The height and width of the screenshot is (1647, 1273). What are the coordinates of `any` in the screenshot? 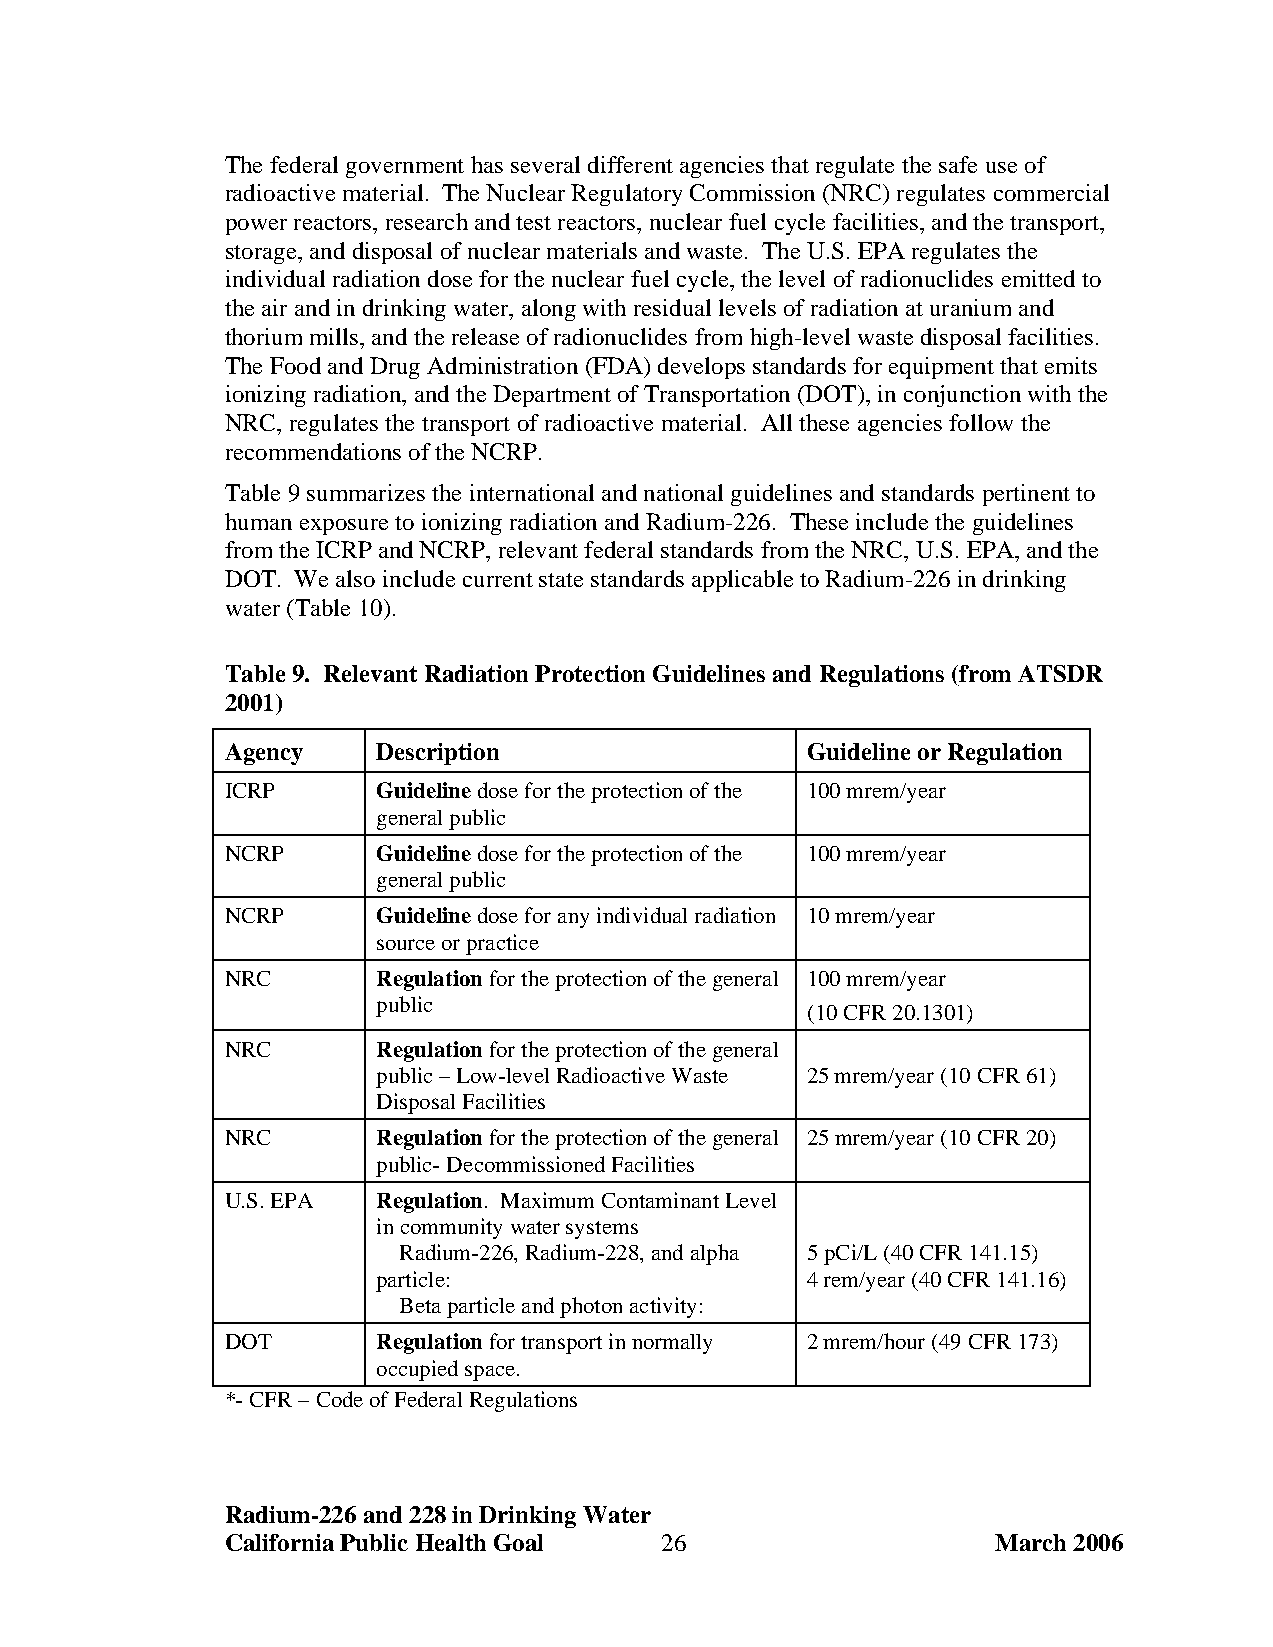 It's located at (573, 920).
